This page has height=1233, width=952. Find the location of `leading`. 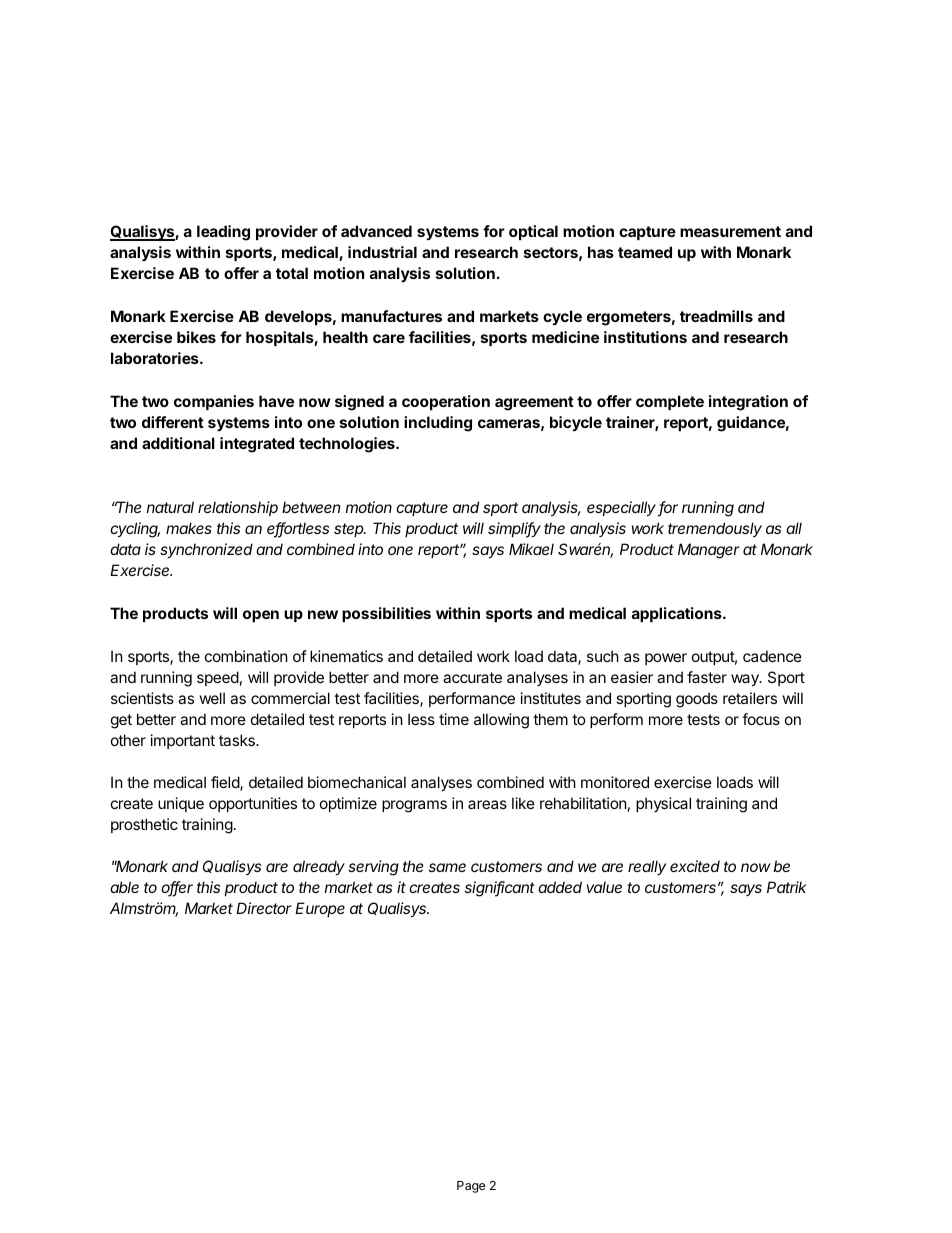

leading is located at coordinates (223, 233).
